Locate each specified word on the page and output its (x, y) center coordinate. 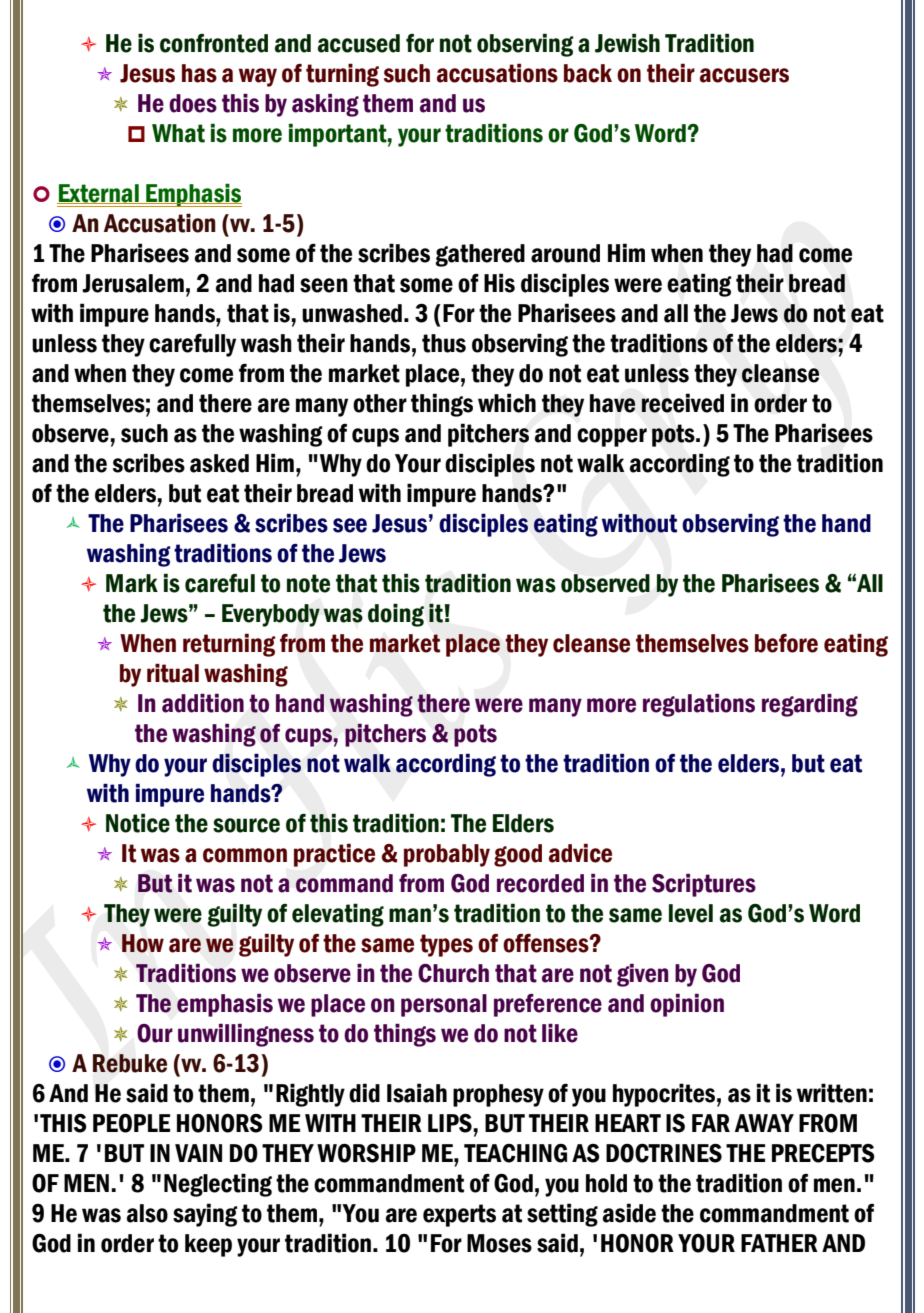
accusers (744, 75)
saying (205, 1215)
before (786, 643)
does (193, 103)
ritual (173, 673)
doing (396, 615)
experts (459, 1215)
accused (359, 43)
